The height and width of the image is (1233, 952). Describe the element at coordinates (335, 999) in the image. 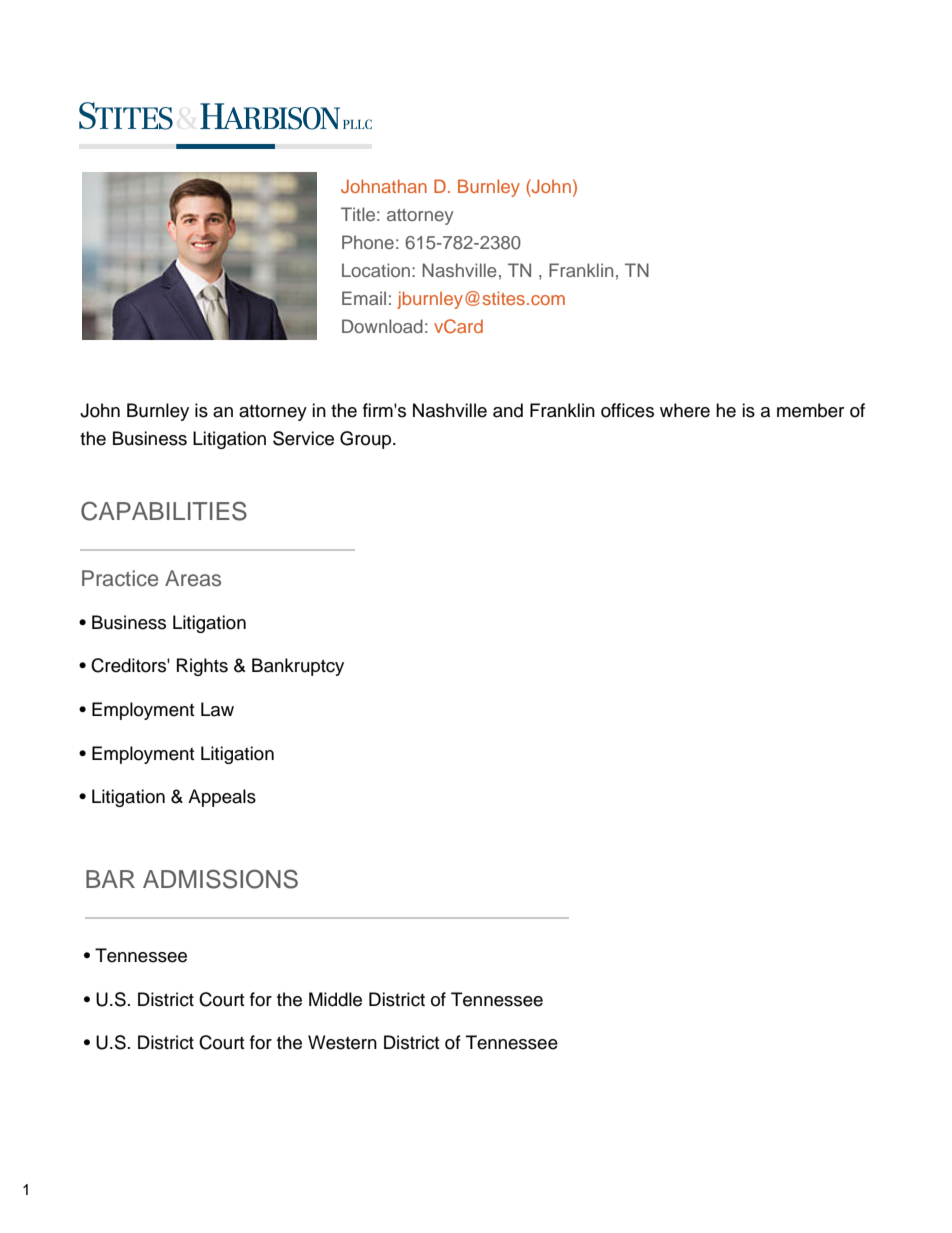

I see `Middle` at that location.
